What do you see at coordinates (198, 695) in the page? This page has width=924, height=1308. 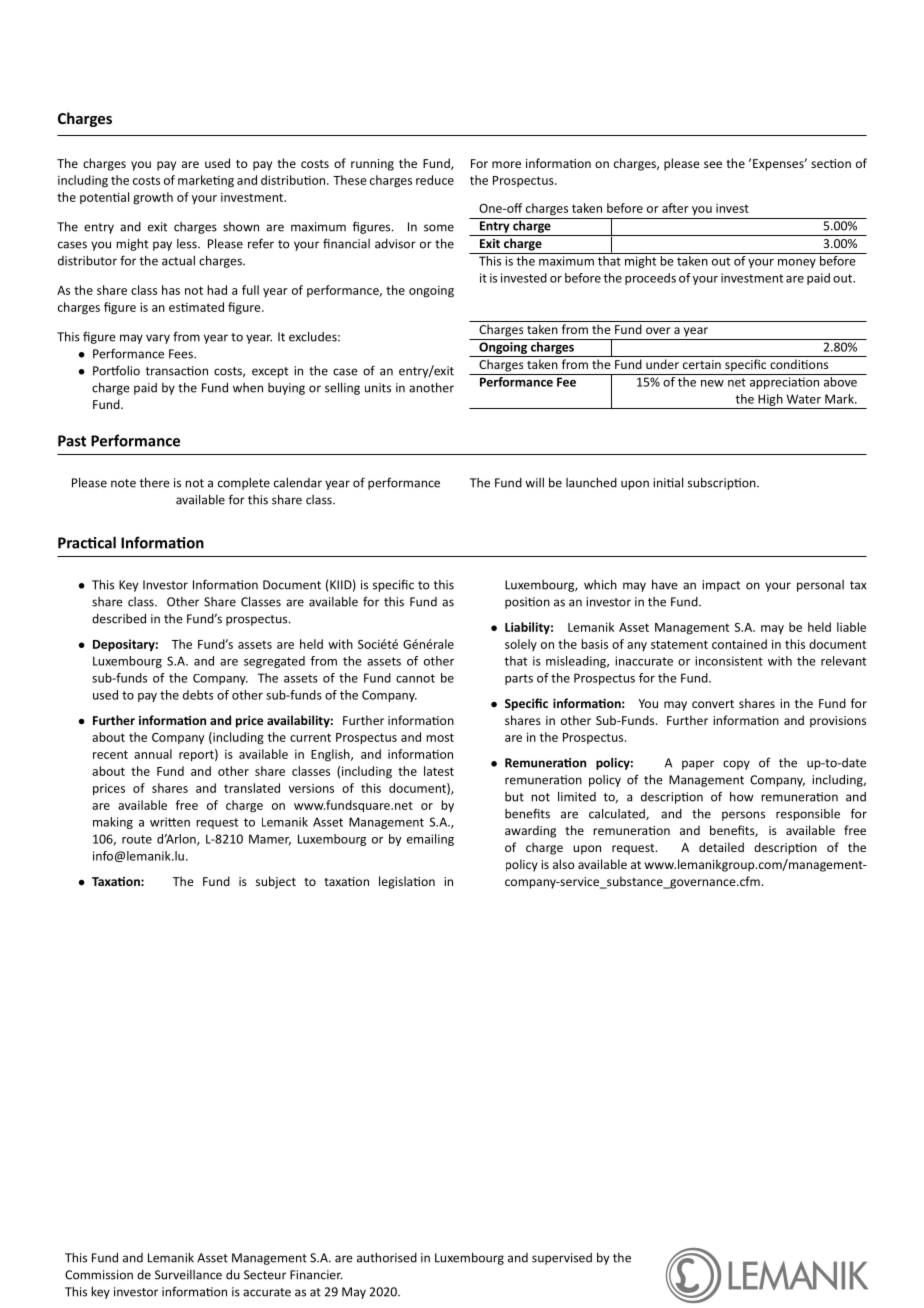 I see `debts` at bounding box center [198, 695].
